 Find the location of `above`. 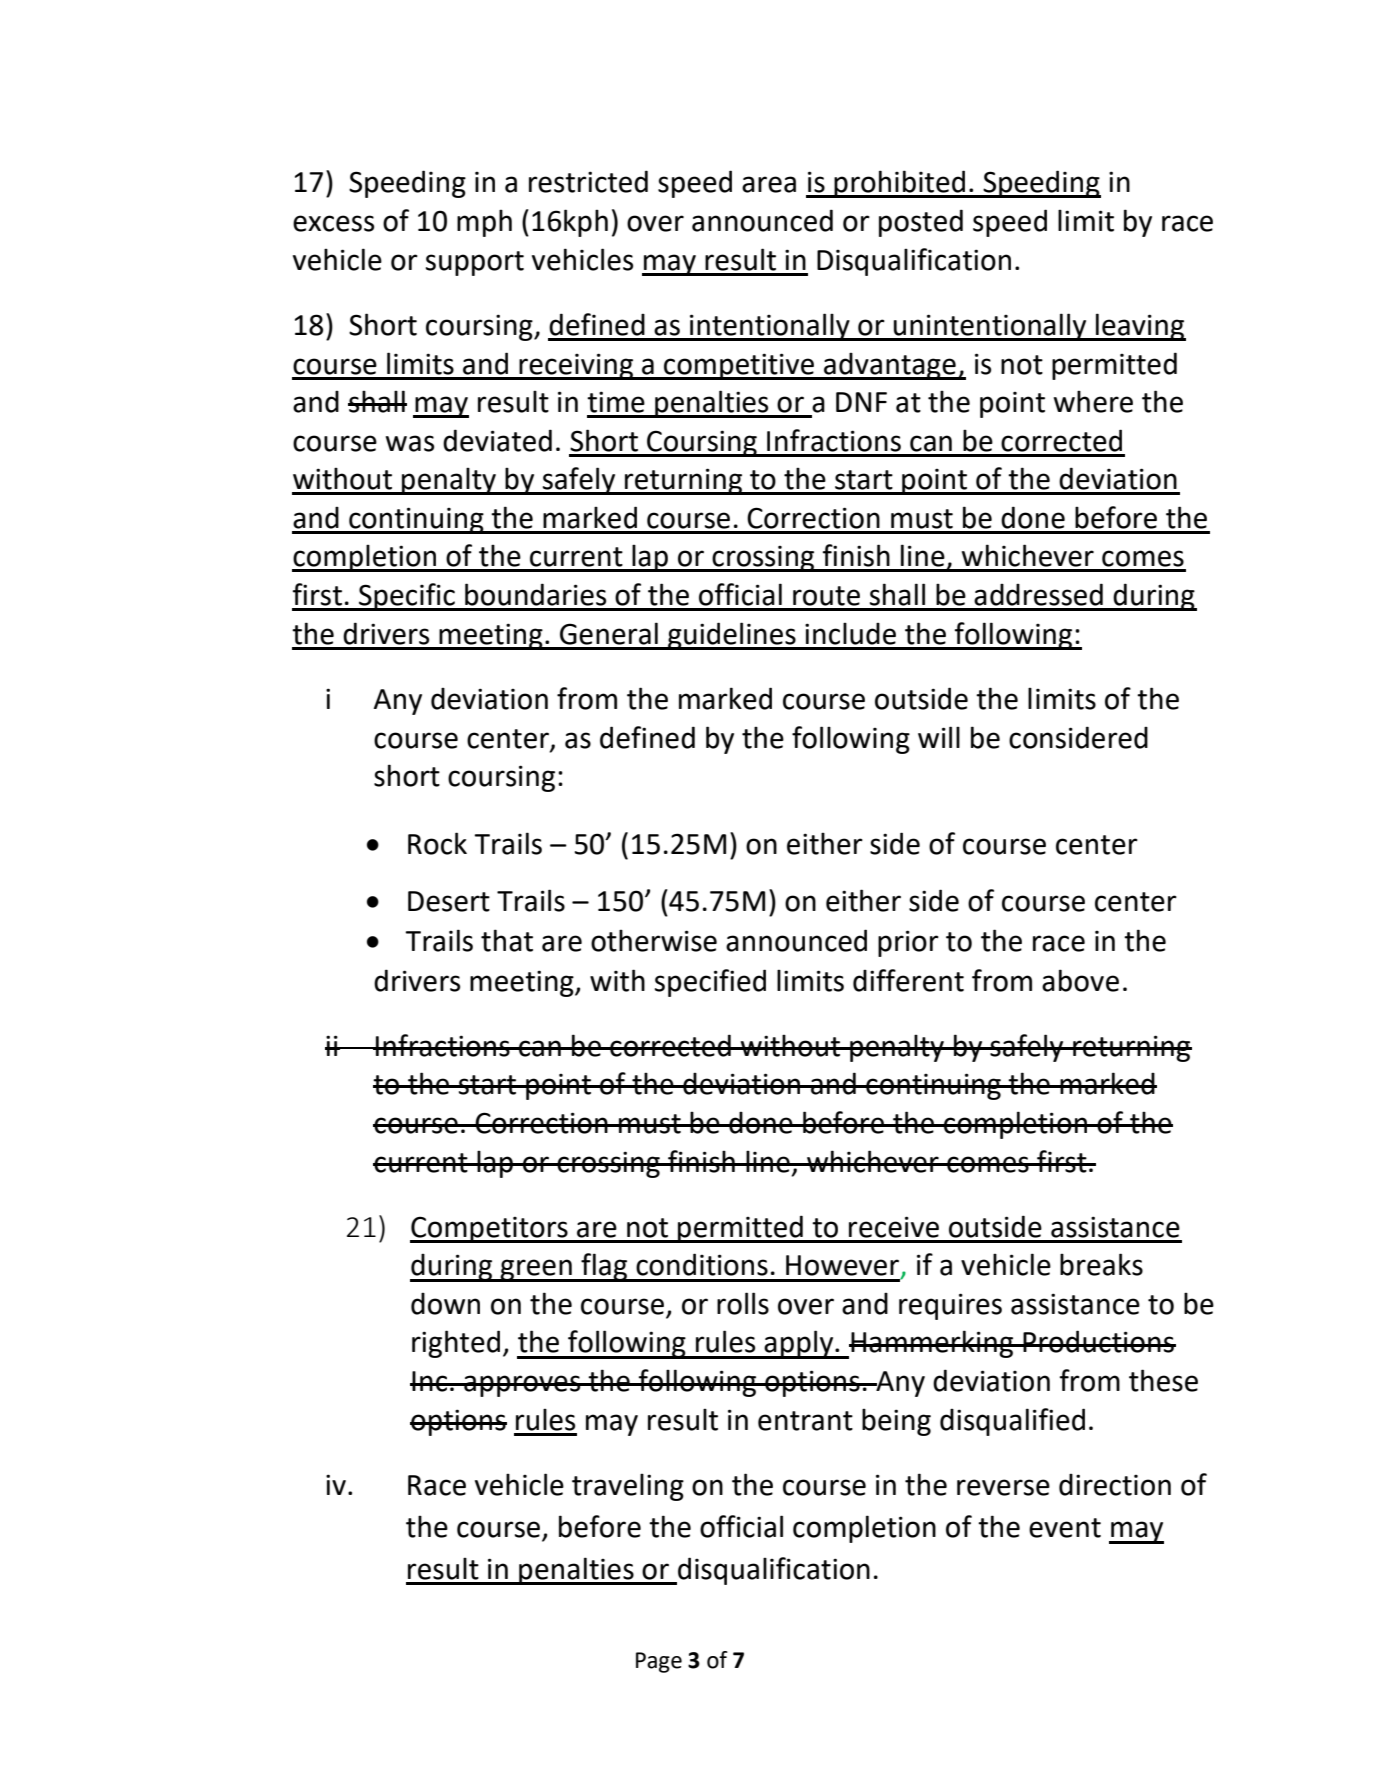

above is located at coordinates (1080, 980).
